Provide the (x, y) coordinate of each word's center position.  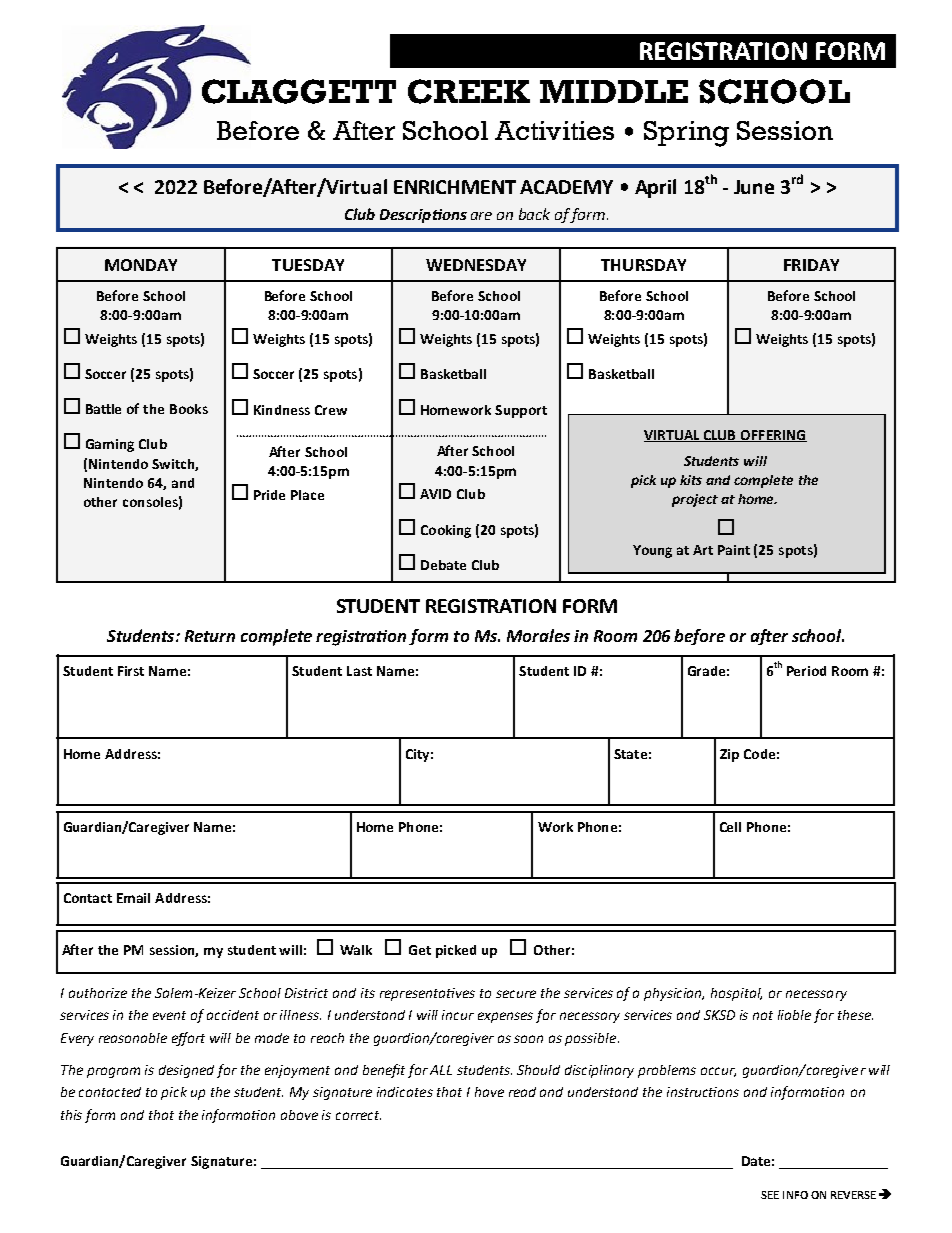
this (71, 1115)
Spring (686, 134)
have (489, 1092)
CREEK (469, 91)
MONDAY (141, 265)
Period (806, 671)
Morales (538, 635)
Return (210, 636)
